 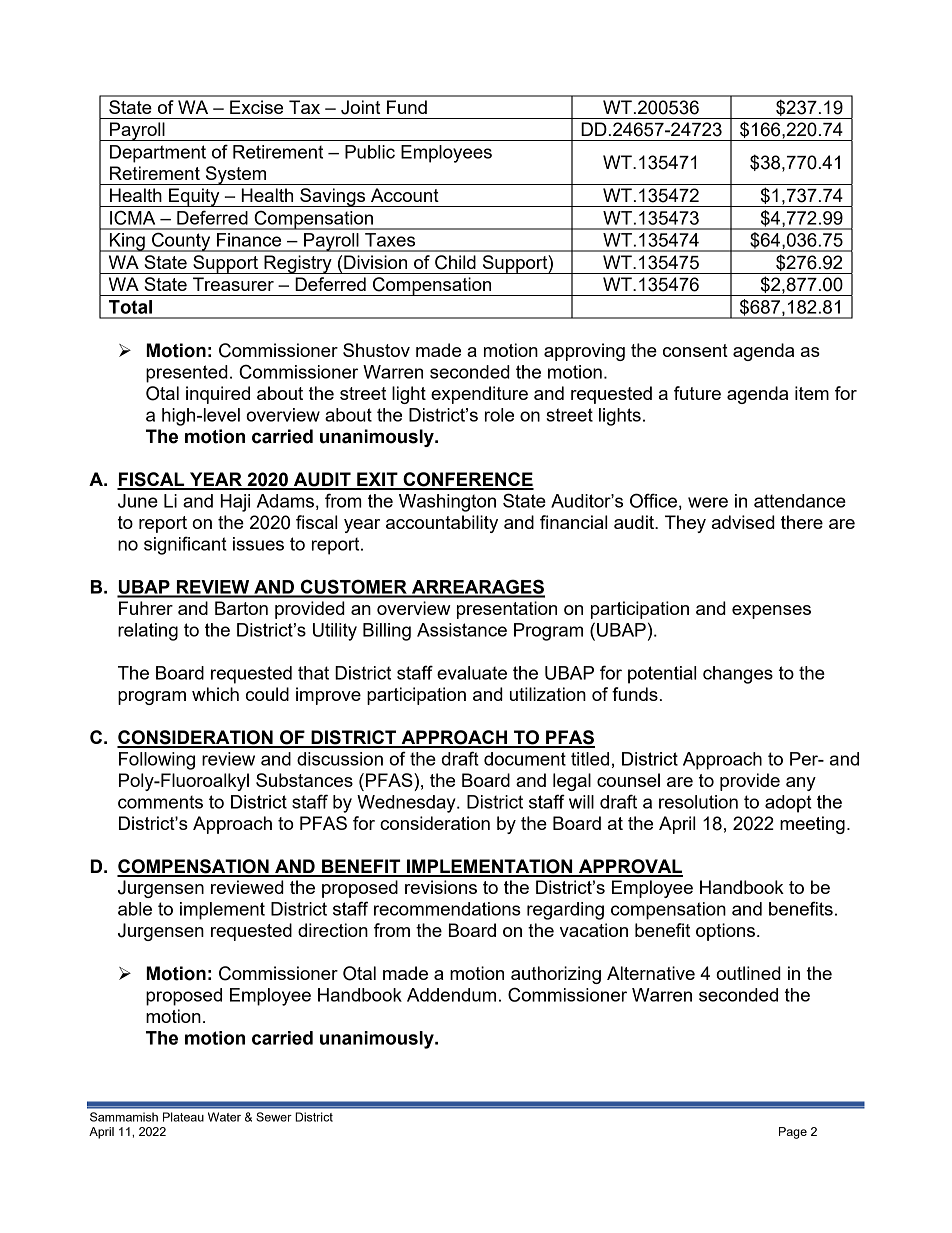 I want to click on expenses, so click(x=771, y=612).
